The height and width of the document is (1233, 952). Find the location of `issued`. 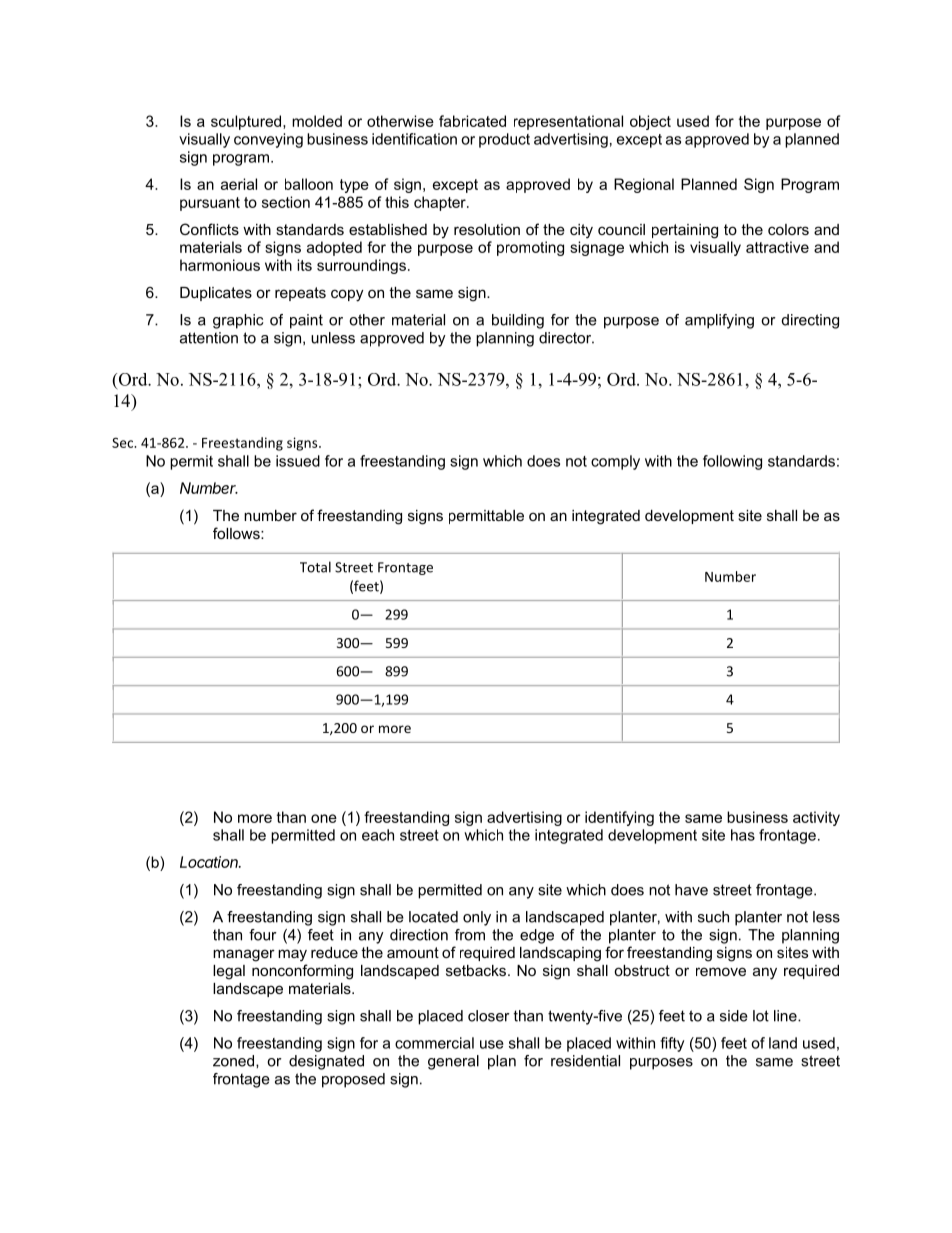

issued is located at coordinates (298, 461).
